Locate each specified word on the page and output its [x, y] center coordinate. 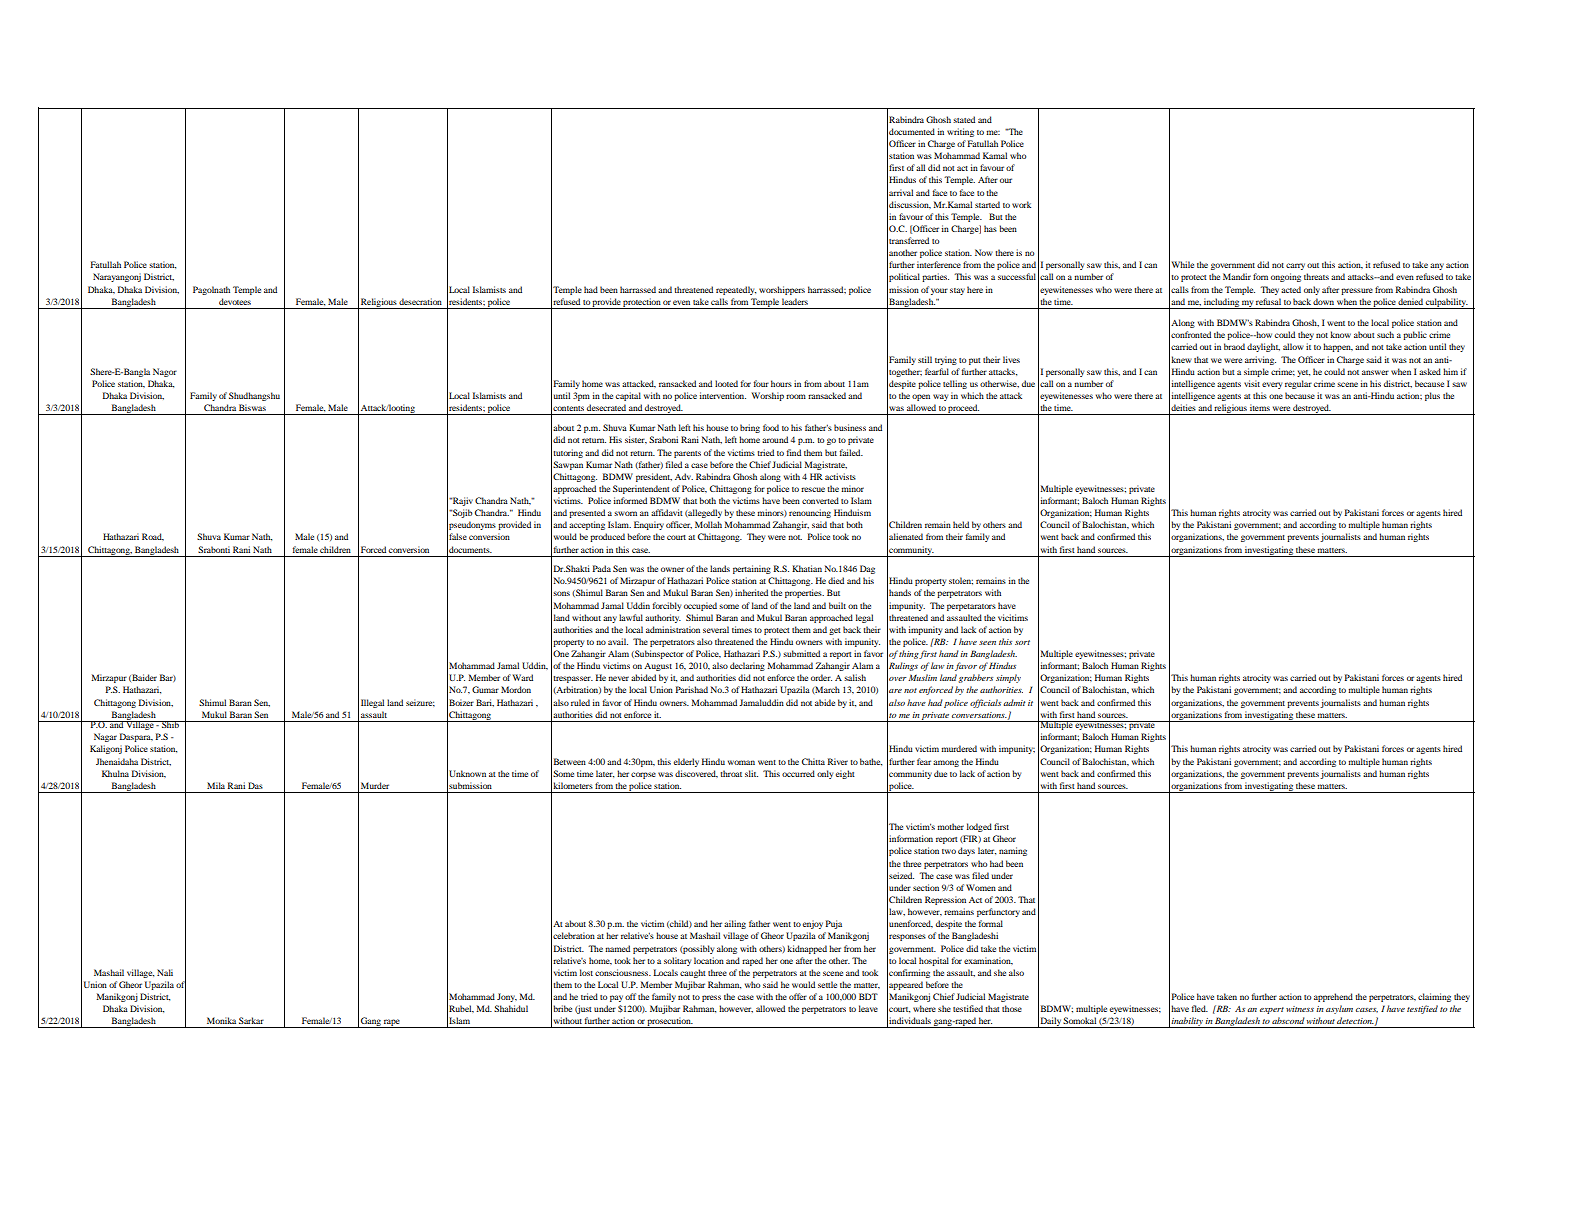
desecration [420, 301]
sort [1022, 642]
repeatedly [736, 290]
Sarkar [251, 1020]
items [1260, 407]
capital [628, 396]
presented [587, 513]
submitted [801, 653]
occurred [798, 773]
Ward [523, 677]
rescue [813, 489]
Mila [216, 785]
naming [1013, 851]
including [1221, 303]
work [1021, 204]
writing [960, 132]
